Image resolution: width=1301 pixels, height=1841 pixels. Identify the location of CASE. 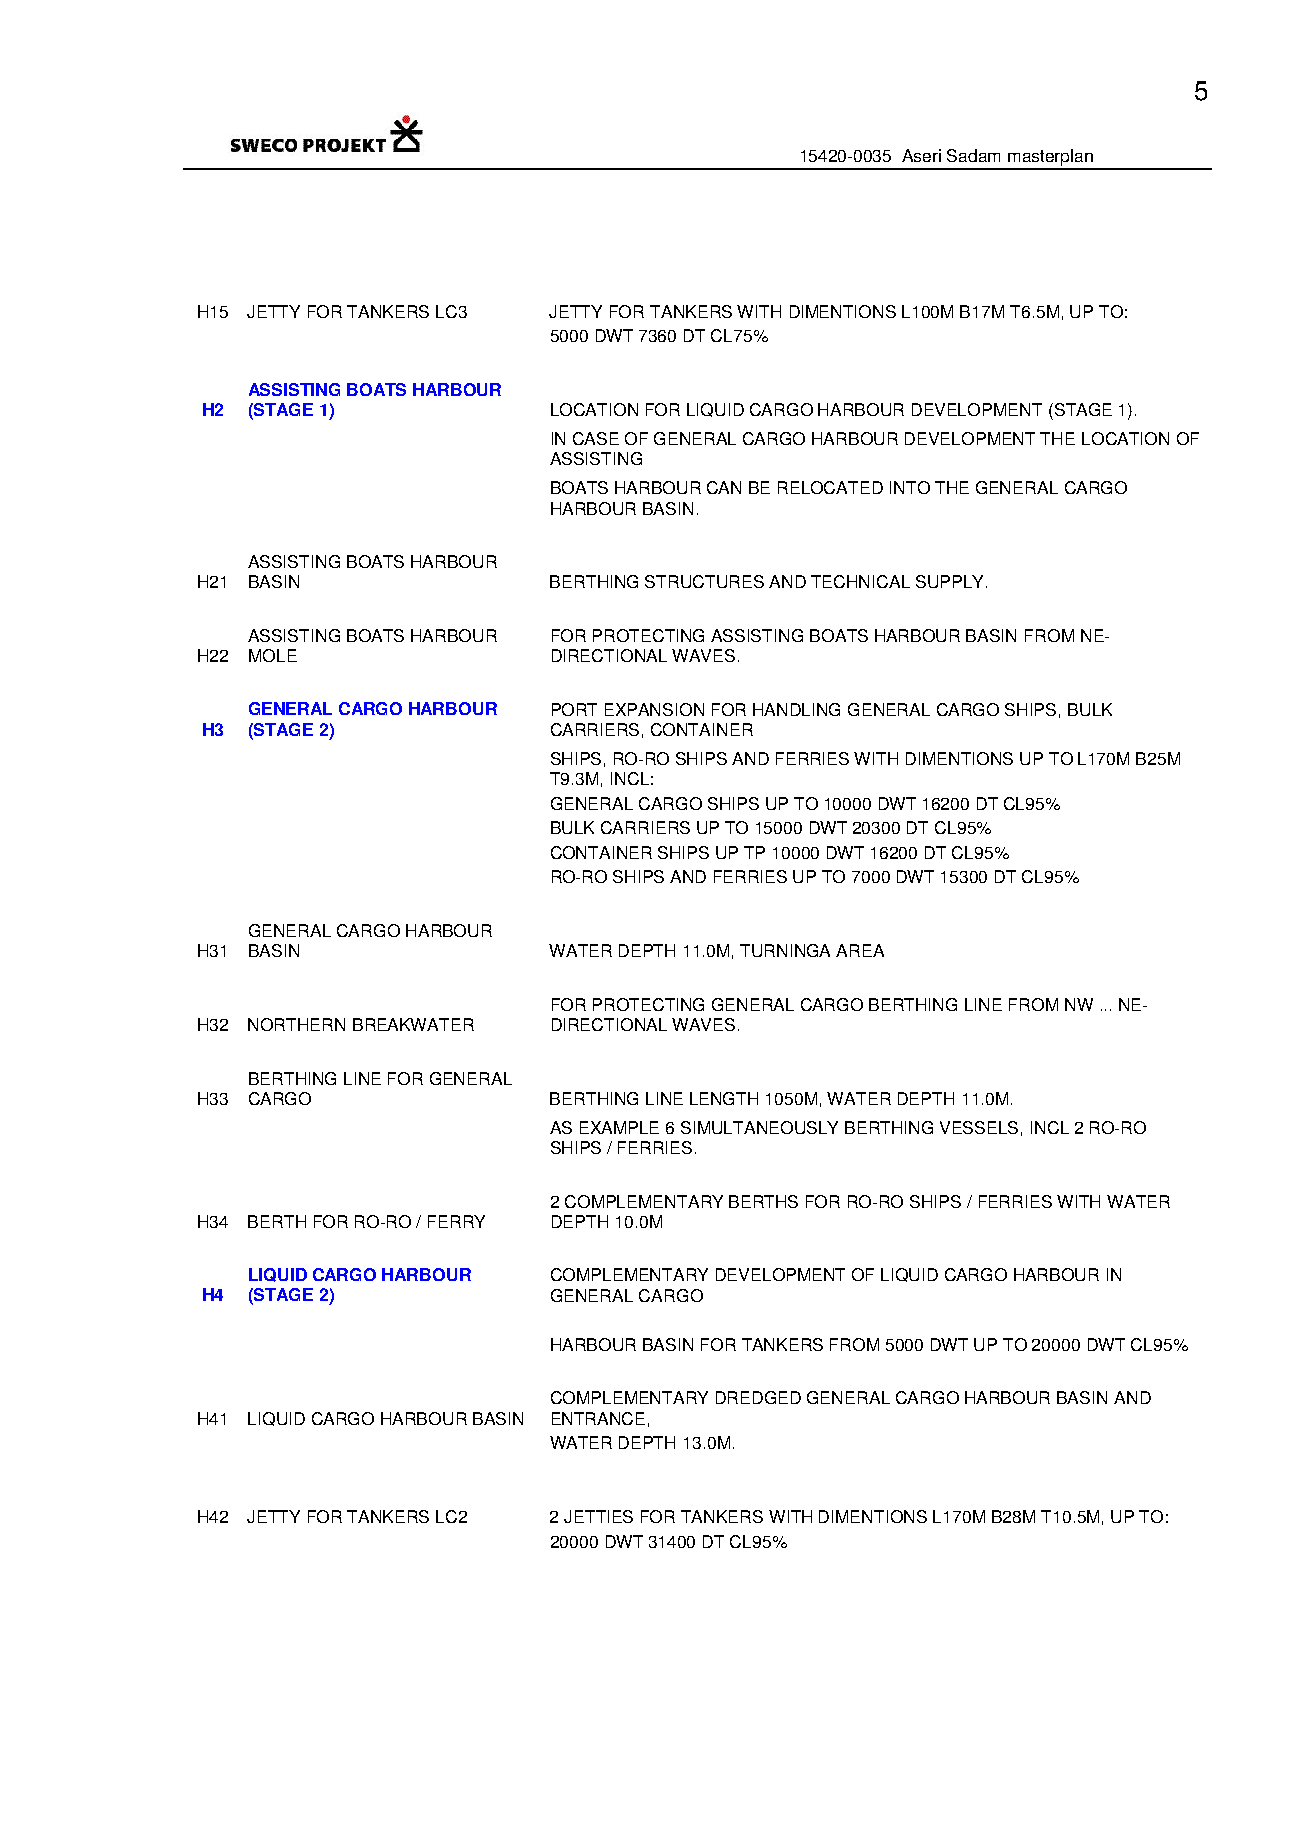
(596, 438).
